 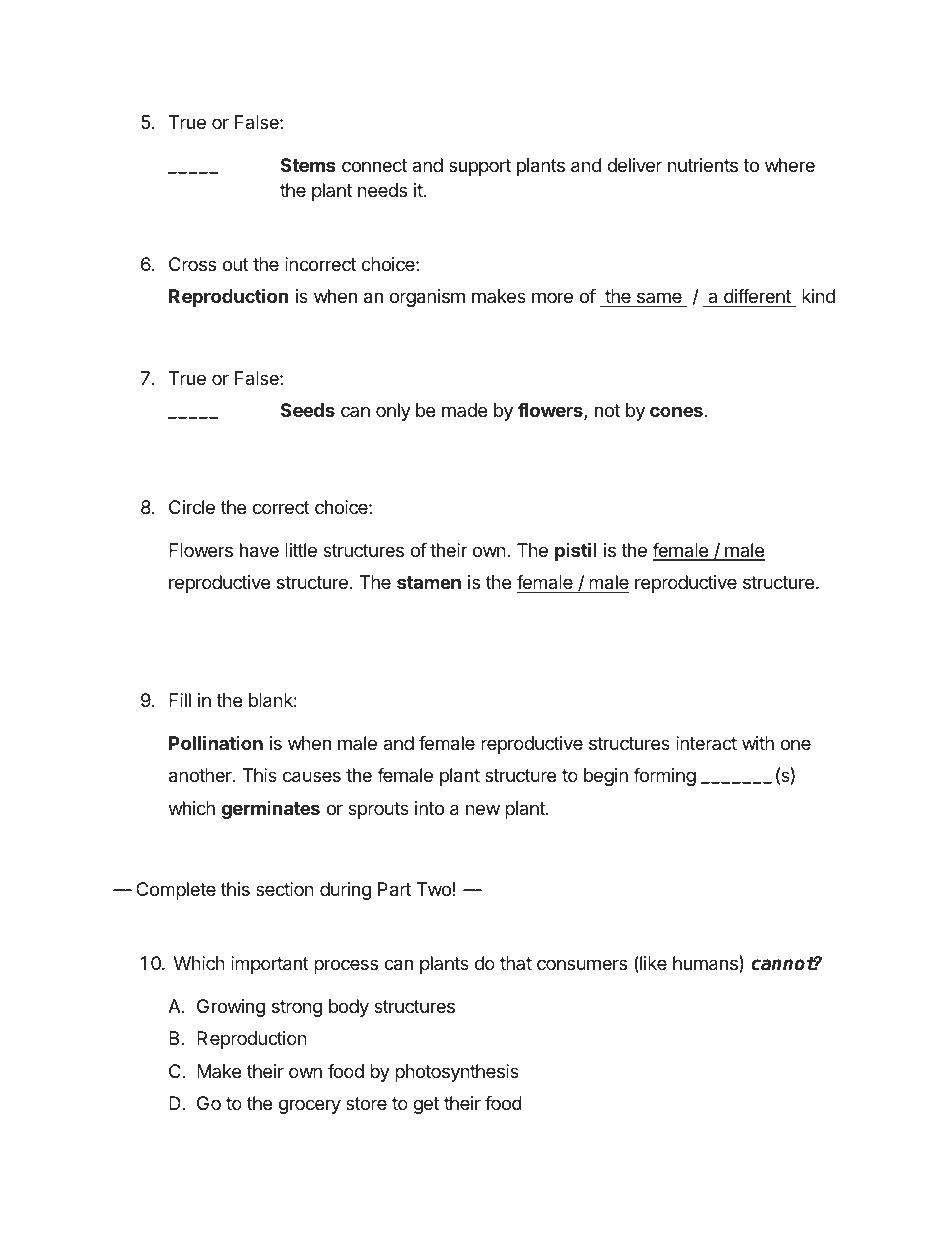 I want to click on consumers, so click(x=582, y=964).
